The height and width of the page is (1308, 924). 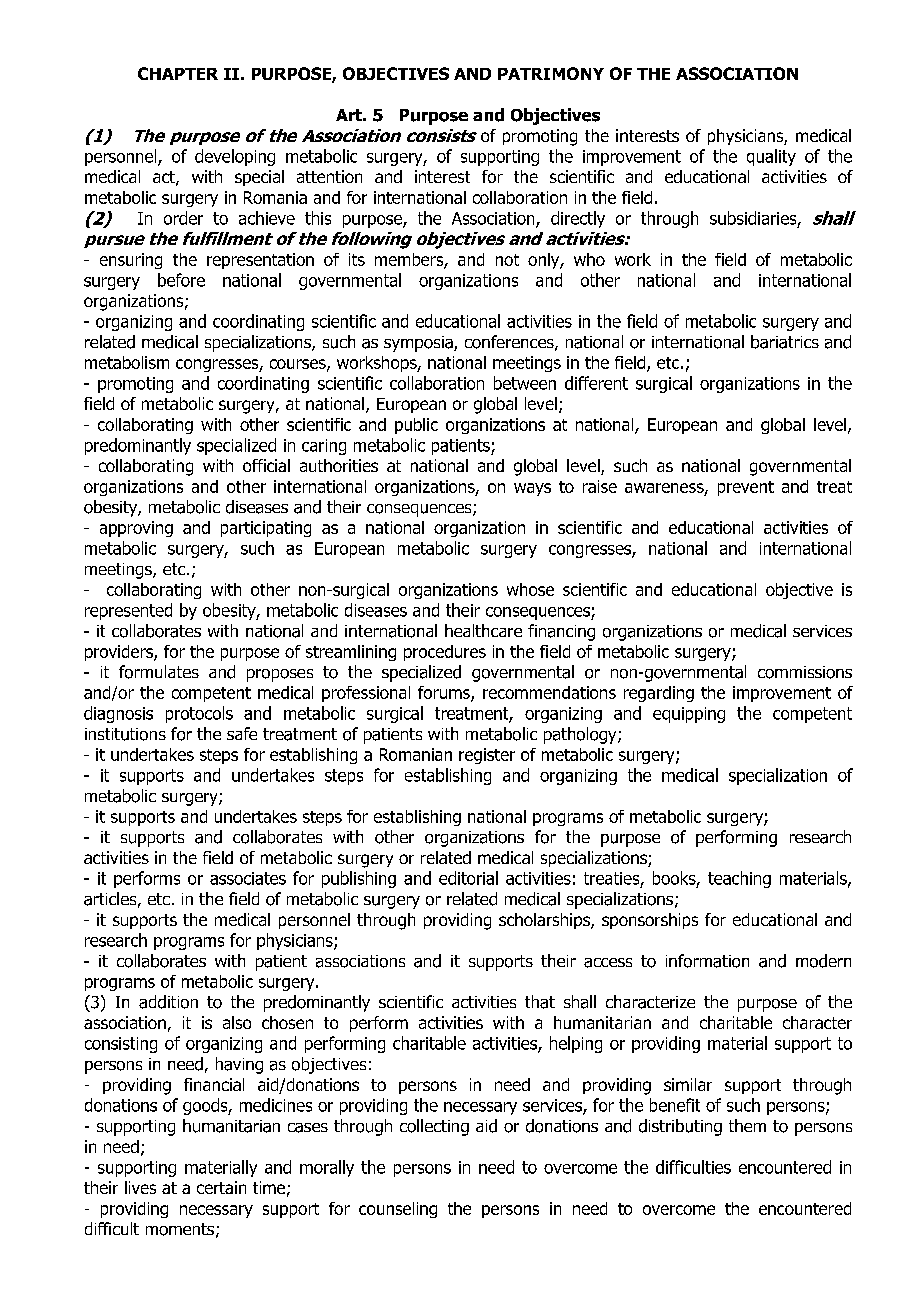 I want to click on official, so click(x=266, y=465).
